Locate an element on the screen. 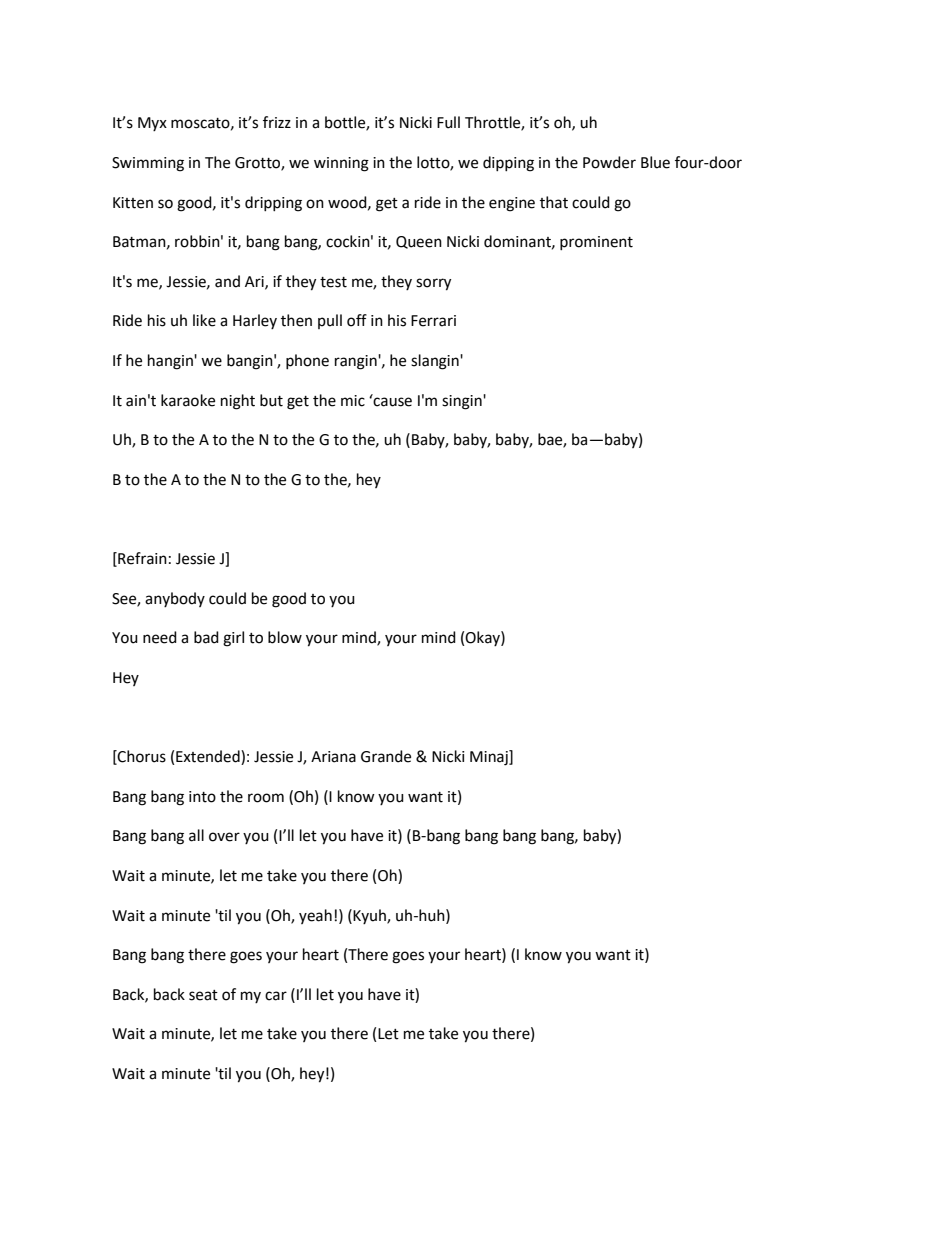 Image resolution: width=952 pixels, height=1233 pixels. bad is located at coordinates (206, 637).
